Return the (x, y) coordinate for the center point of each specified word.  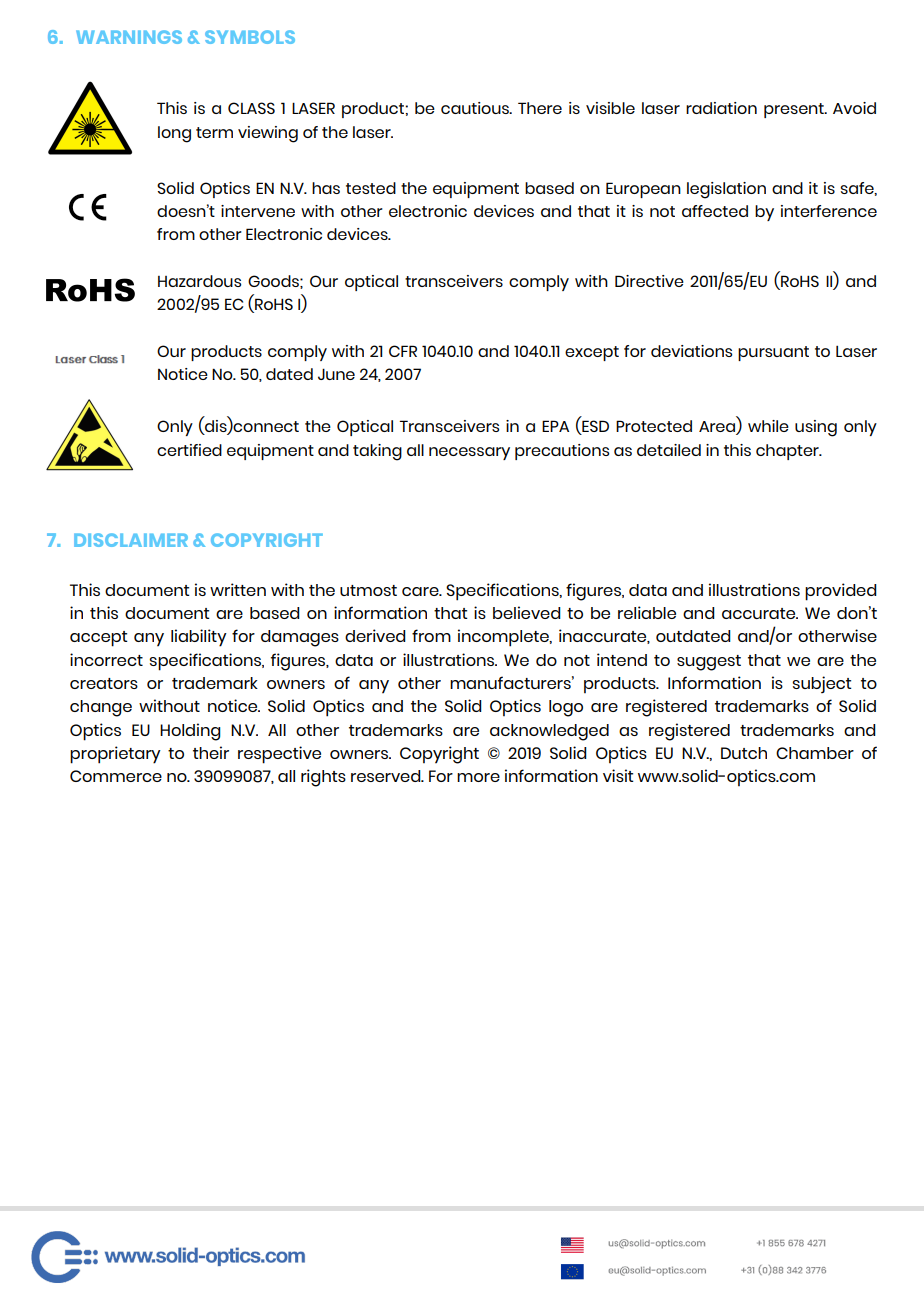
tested (371, 188)
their (211, 752)
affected (715, 211)
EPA (555, 426)
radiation (721, 108)
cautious (476, 108)
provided (841, 592)
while (768, 426)
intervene (258, 211)
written (238, 589)
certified (189, 450)
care (421, 591)
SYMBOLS (250, 37)
